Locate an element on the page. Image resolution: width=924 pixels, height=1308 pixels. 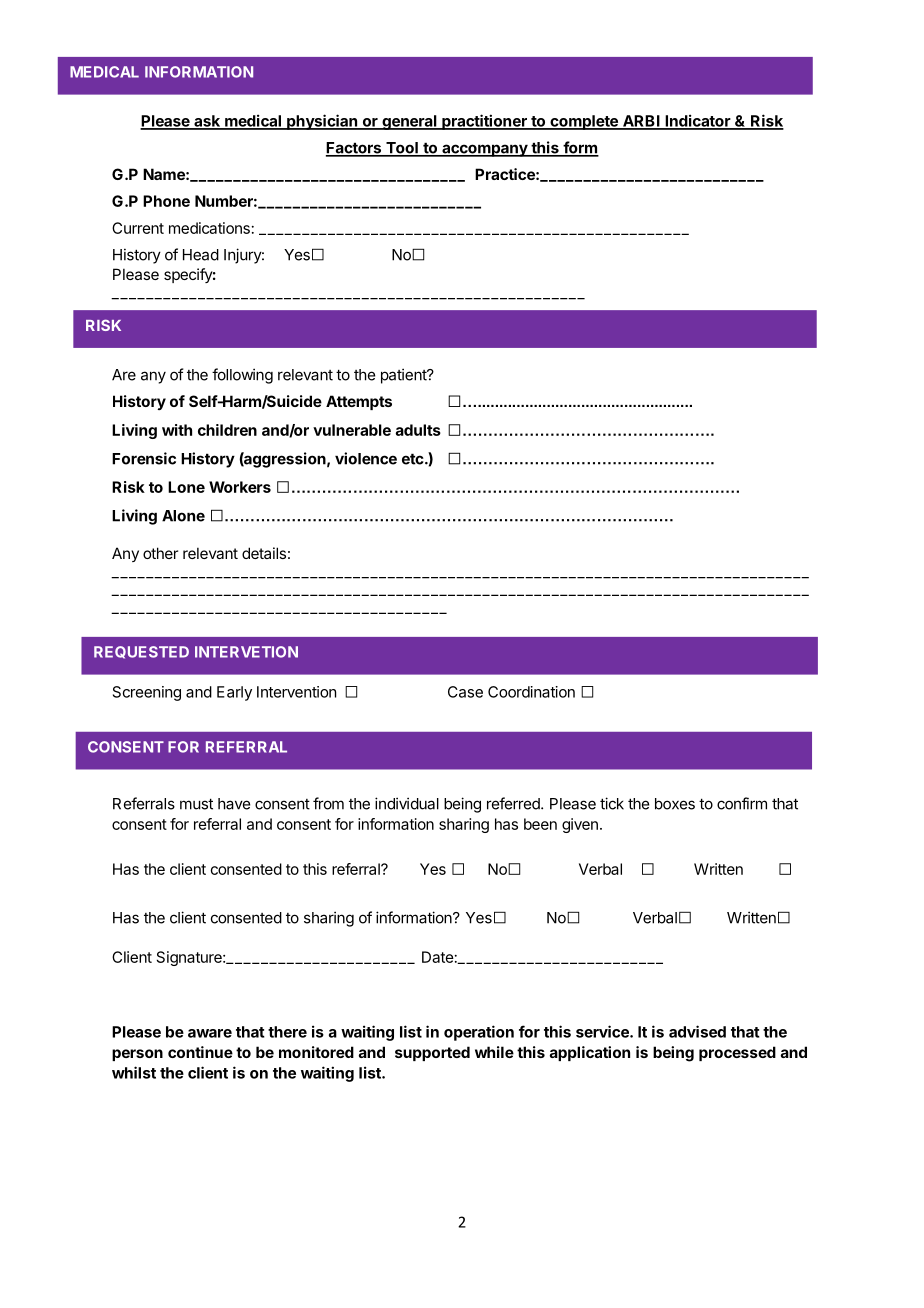
advised is located at coordinates (697, 1031).
